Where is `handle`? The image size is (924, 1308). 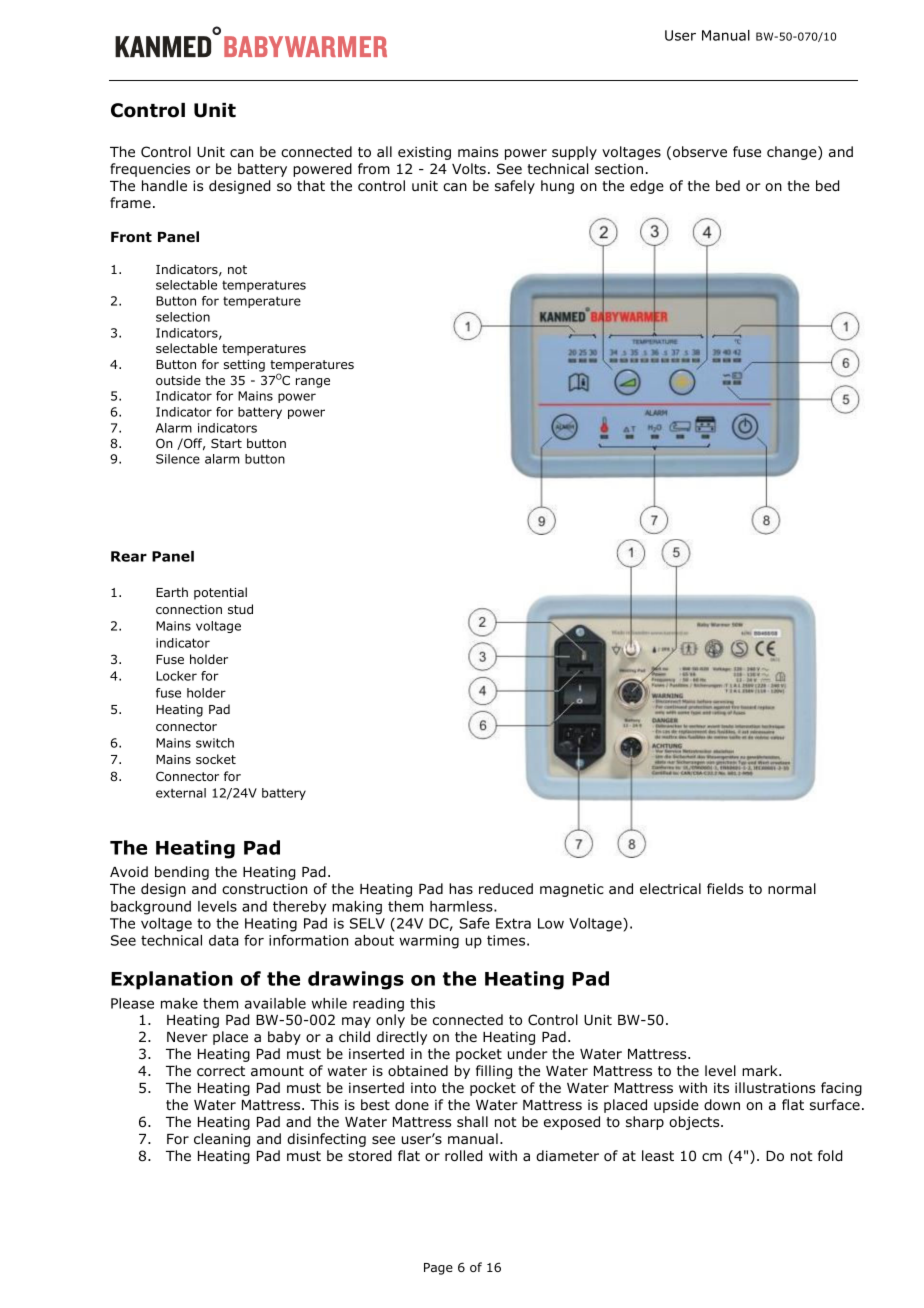
handle is located at coordinates (164, 186).
